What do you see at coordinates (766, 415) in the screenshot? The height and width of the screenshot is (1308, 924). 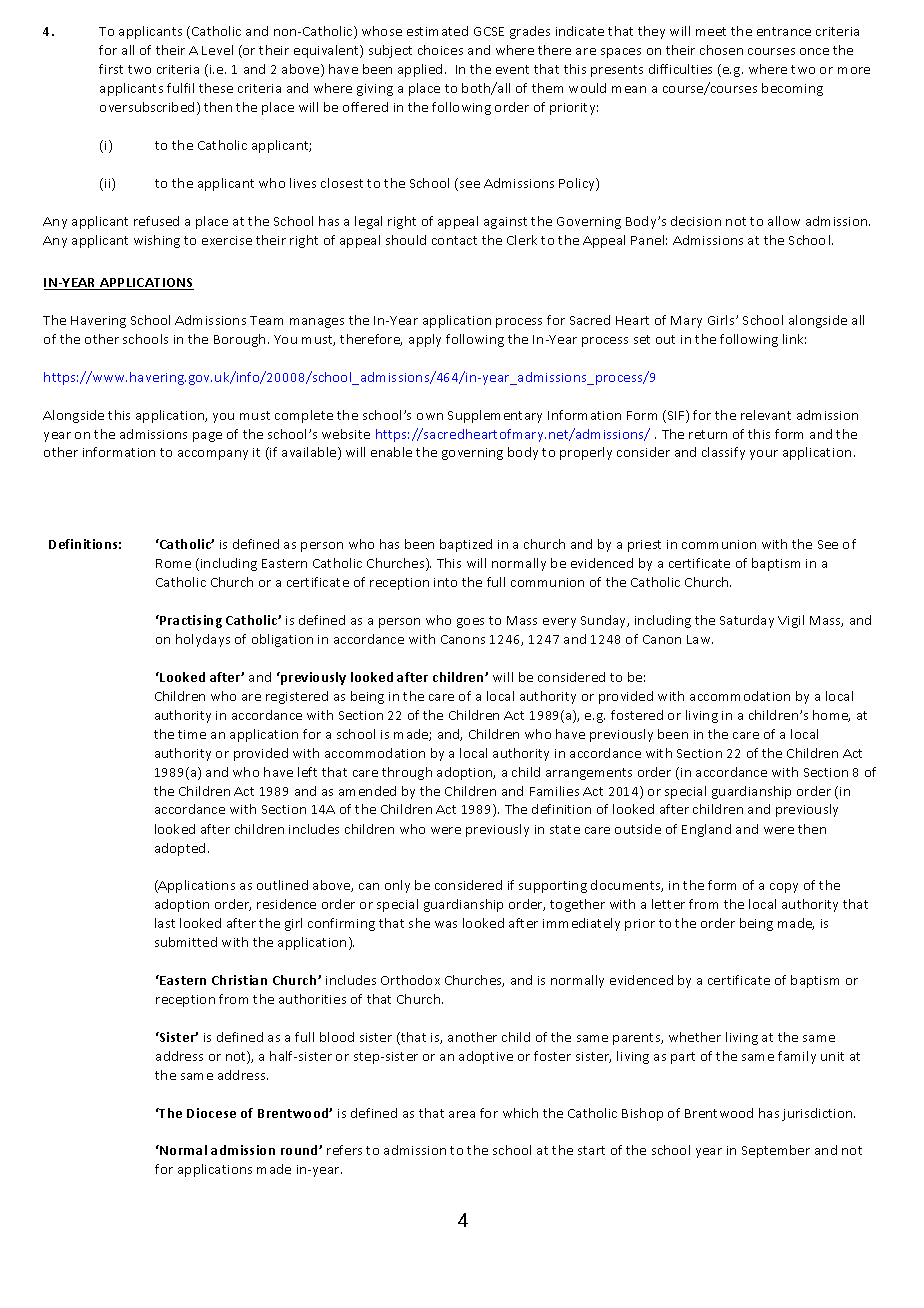 I see `relevant` at bounding box center [766, 415].
